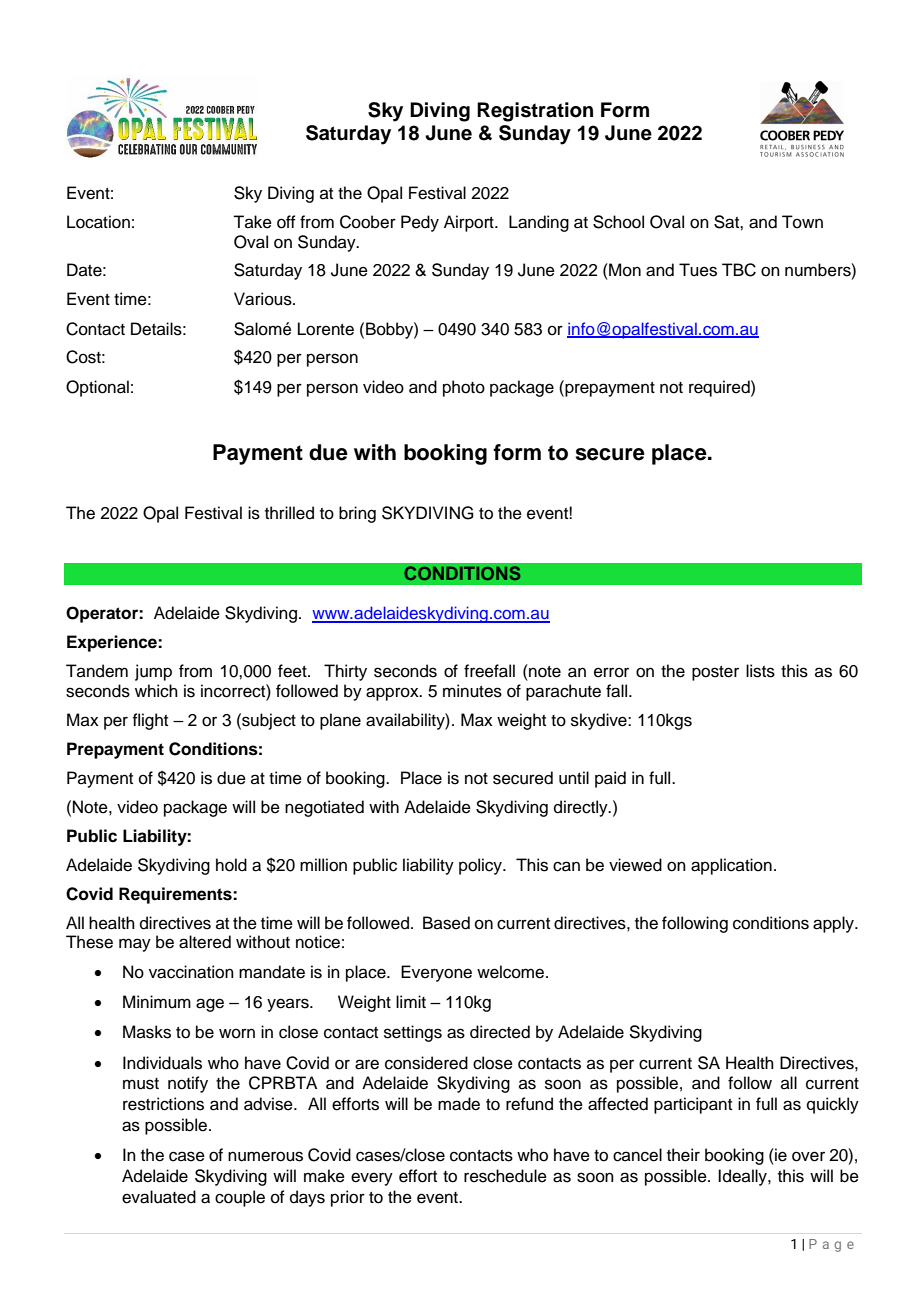 This document has height=1309, width=924. What do you see at coordinates (535, 112) in the document?
I see `Registration` at bounding box center [535, 112].
